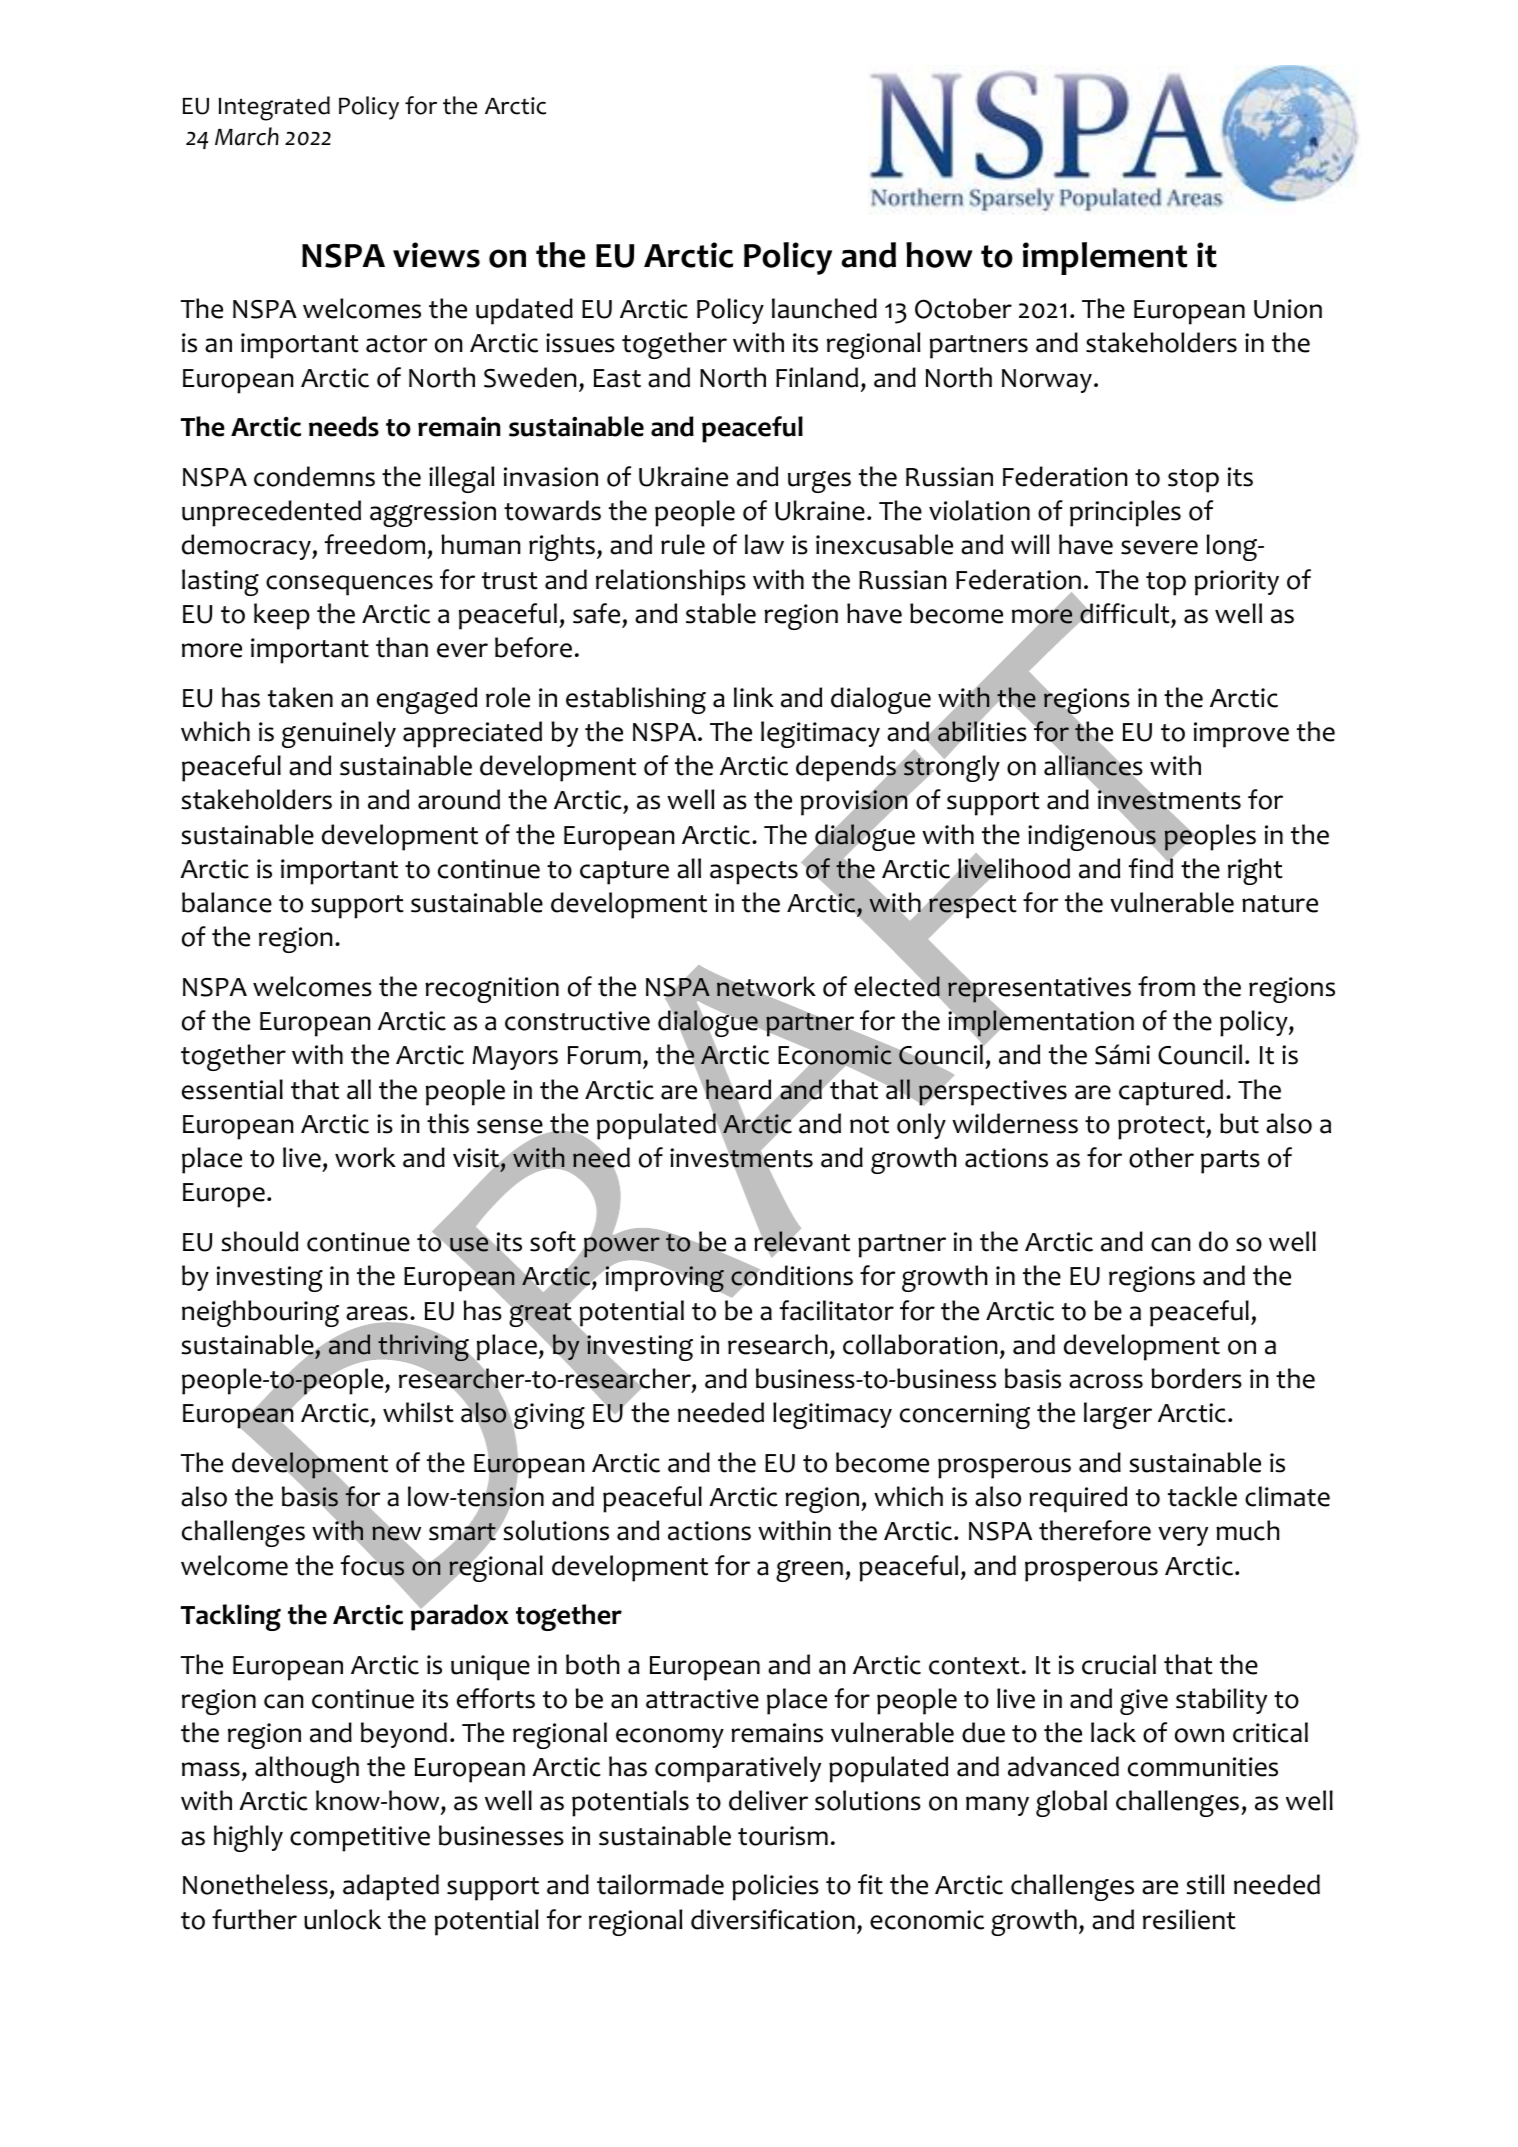 The width and height of the screenshot is (1518, 2147). I want to click on relevant, so click(802, 1242).
